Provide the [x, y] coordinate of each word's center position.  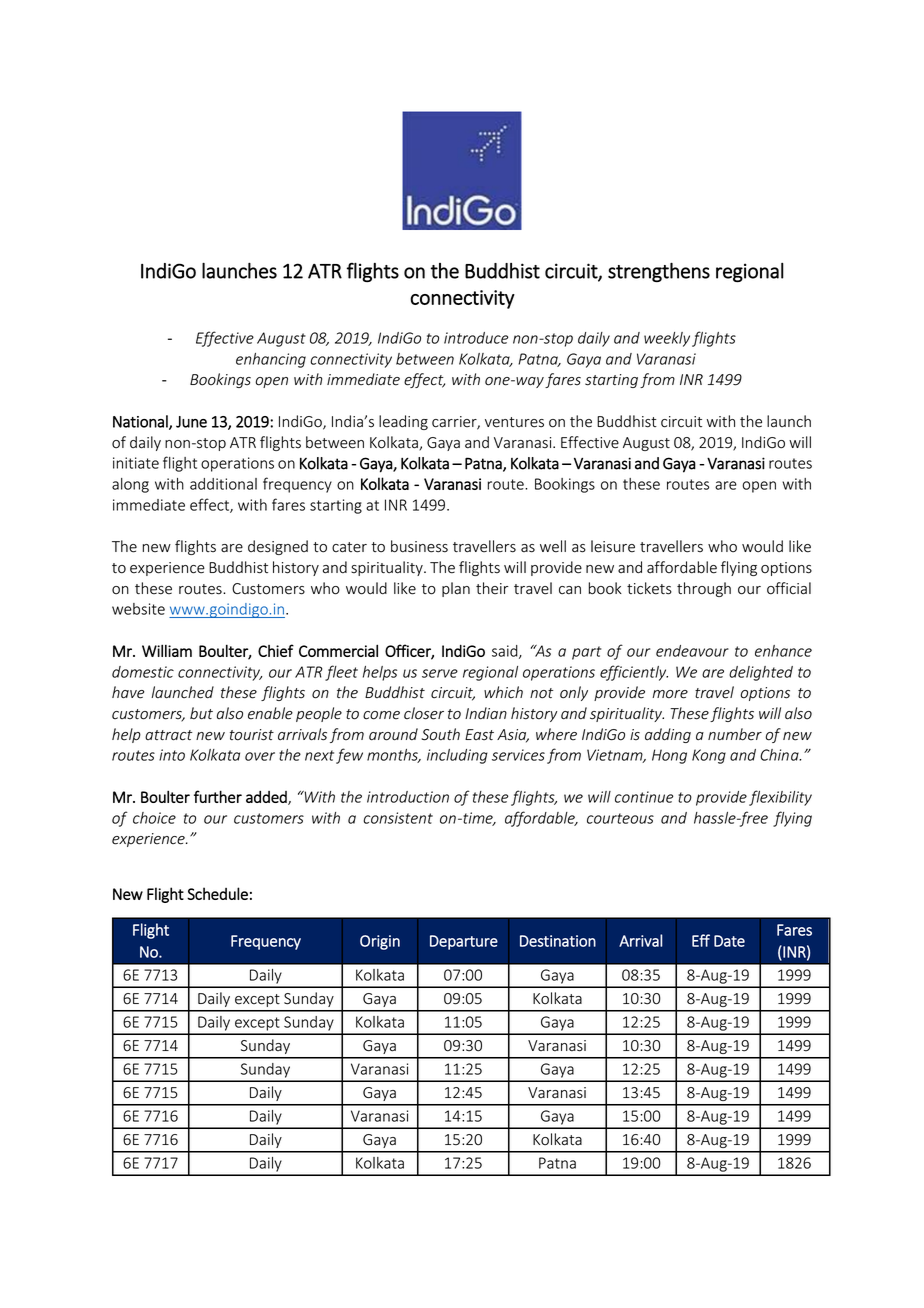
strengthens [659, 272]
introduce [476, 338]
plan [456, 589]
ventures [514, 422]
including [457, 756]
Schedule [217, 893]
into [172, 755]
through [704, 589]
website [138, 609]
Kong [709, 756]
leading [403, 422]
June [191, 422]
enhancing [271, 360]
